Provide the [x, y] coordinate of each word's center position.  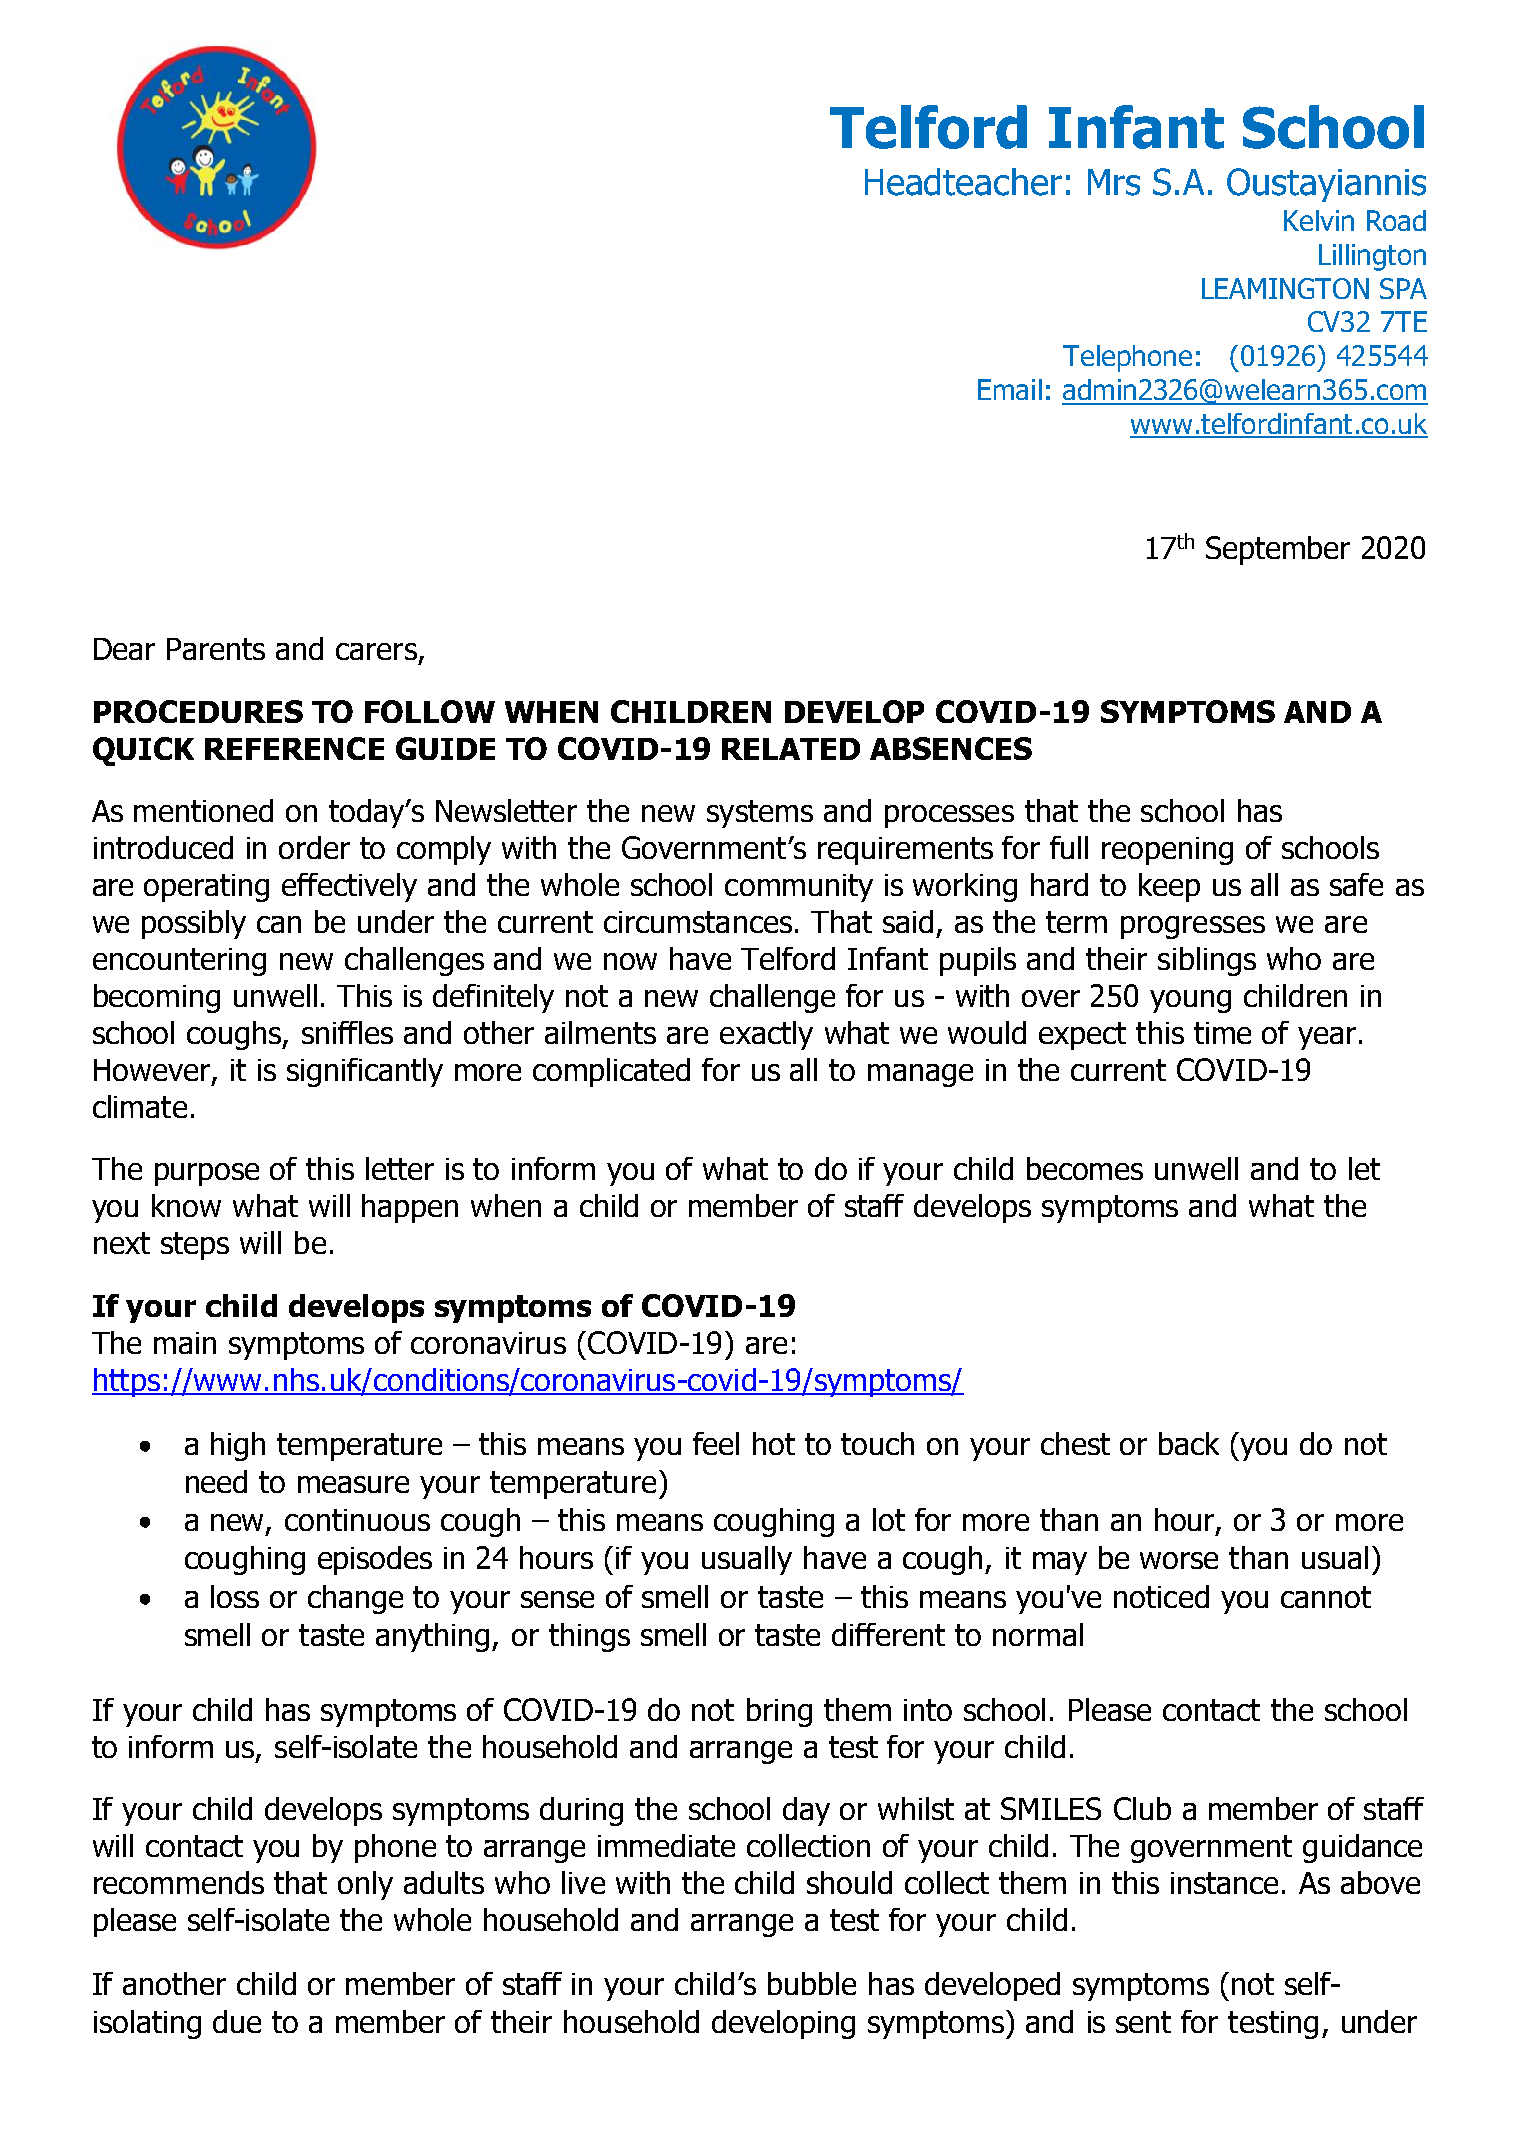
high [238, 1446]
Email [1010, 389]
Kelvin [1319, 220]
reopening [1167, 851]
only [365, 1885]
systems [760, 814]
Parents [216, 649]
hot [774, 1443]
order [314, 847]
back [1189, 1443]
